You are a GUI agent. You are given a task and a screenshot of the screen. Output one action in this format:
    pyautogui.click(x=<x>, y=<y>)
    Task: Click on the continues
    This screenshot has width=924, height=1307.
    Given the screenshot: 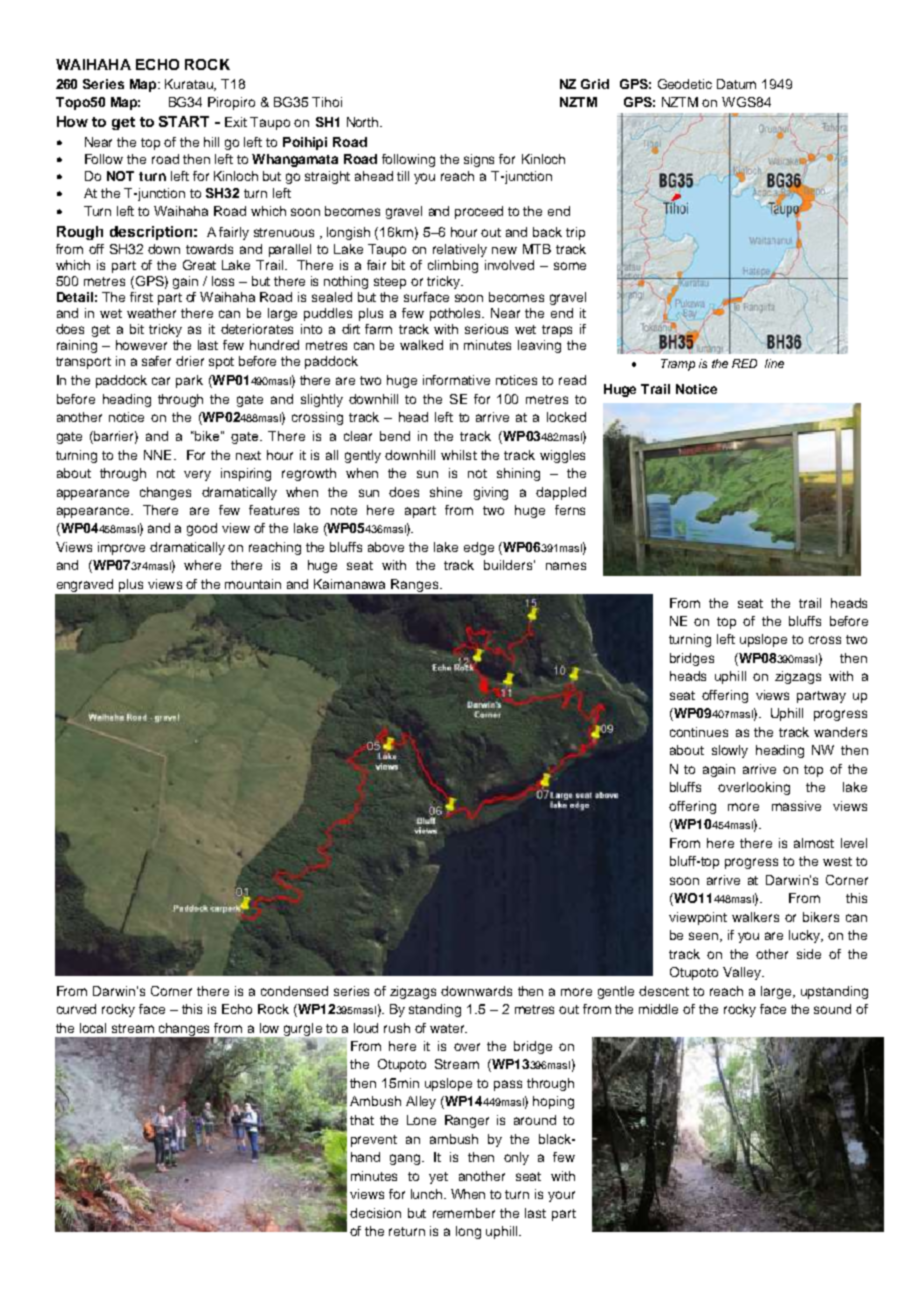 What is the action you would take?
    pyautogui.click(x=699, y=732)
